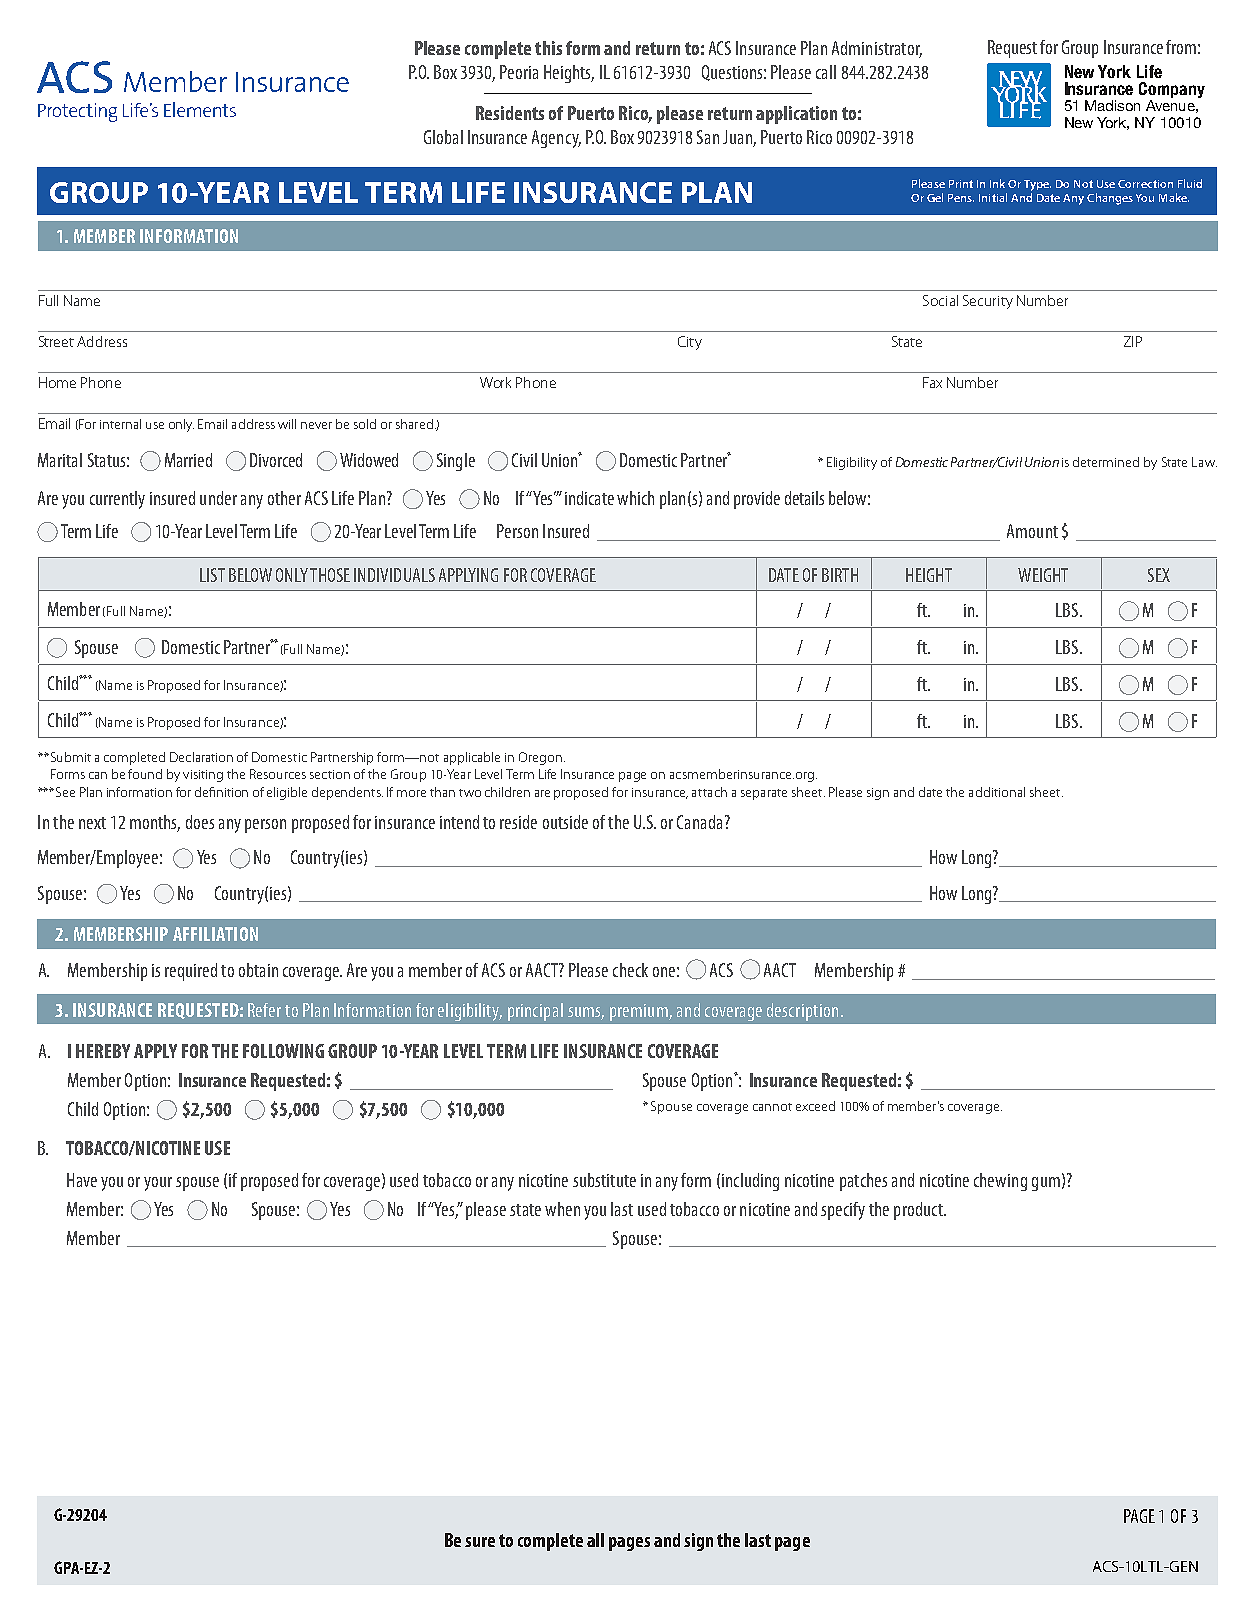  What do you see at coordinates (1043, 575) in the image?
I see `WEIGHT` at bounding box center [1043, 575].
